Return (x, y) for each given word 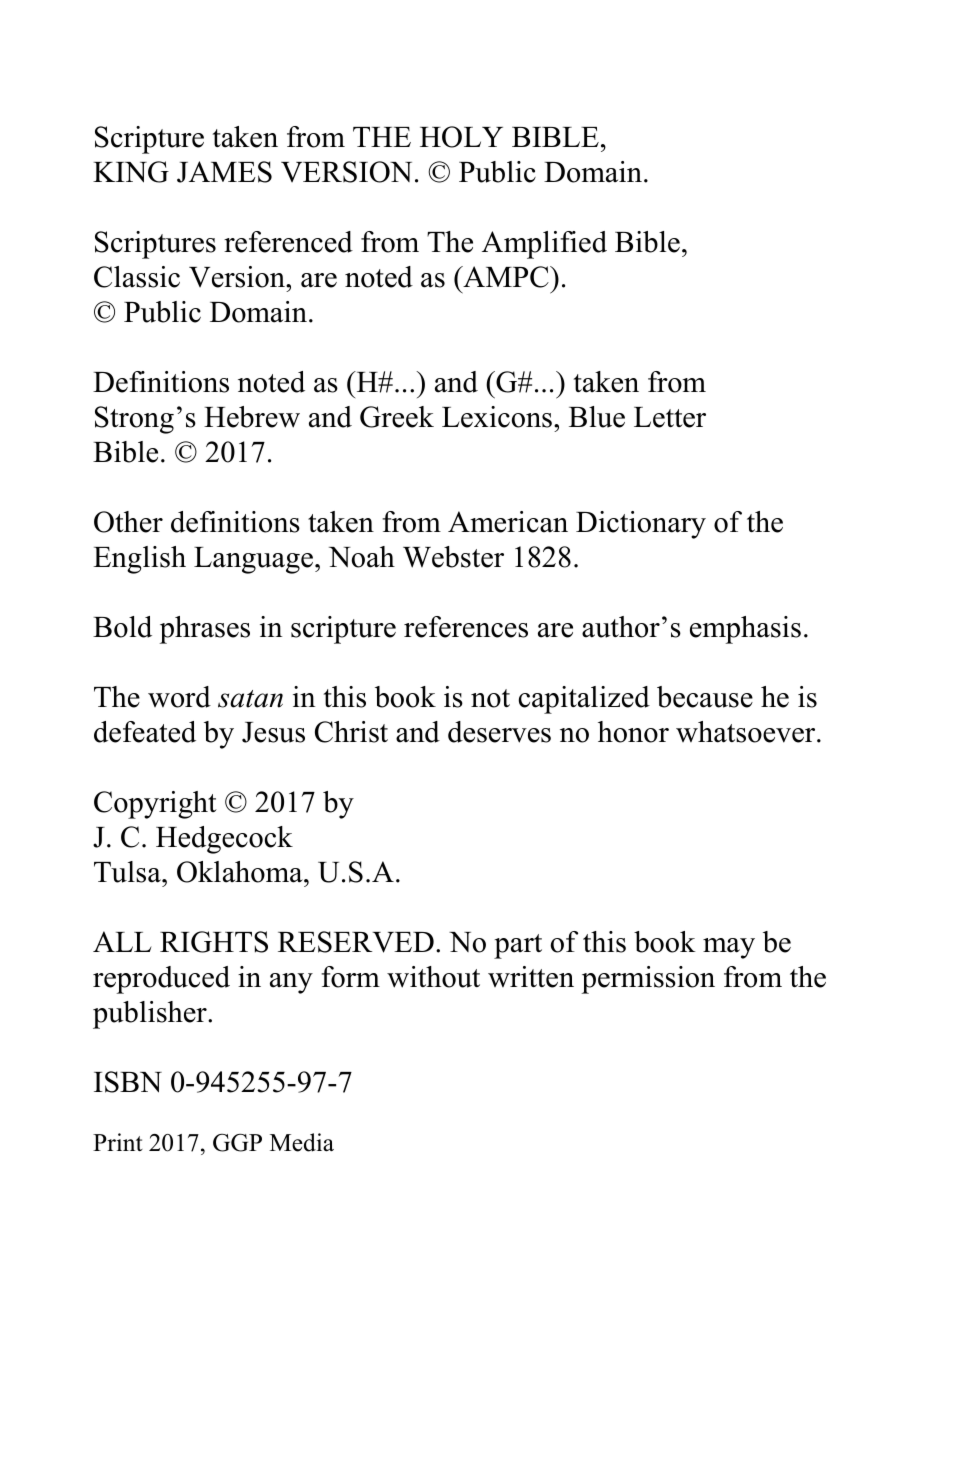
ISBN (128, 1082)
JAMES (224, 172)
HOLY (461, 137)
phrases (205, 630)
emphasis (745, 630)
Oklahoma (241, 872)
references (466, 627)
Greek (397, 417)
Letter (670, 417)
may (729, 948)
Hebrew (252, 417)
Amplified (544, 245)
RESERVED (356, 942)
